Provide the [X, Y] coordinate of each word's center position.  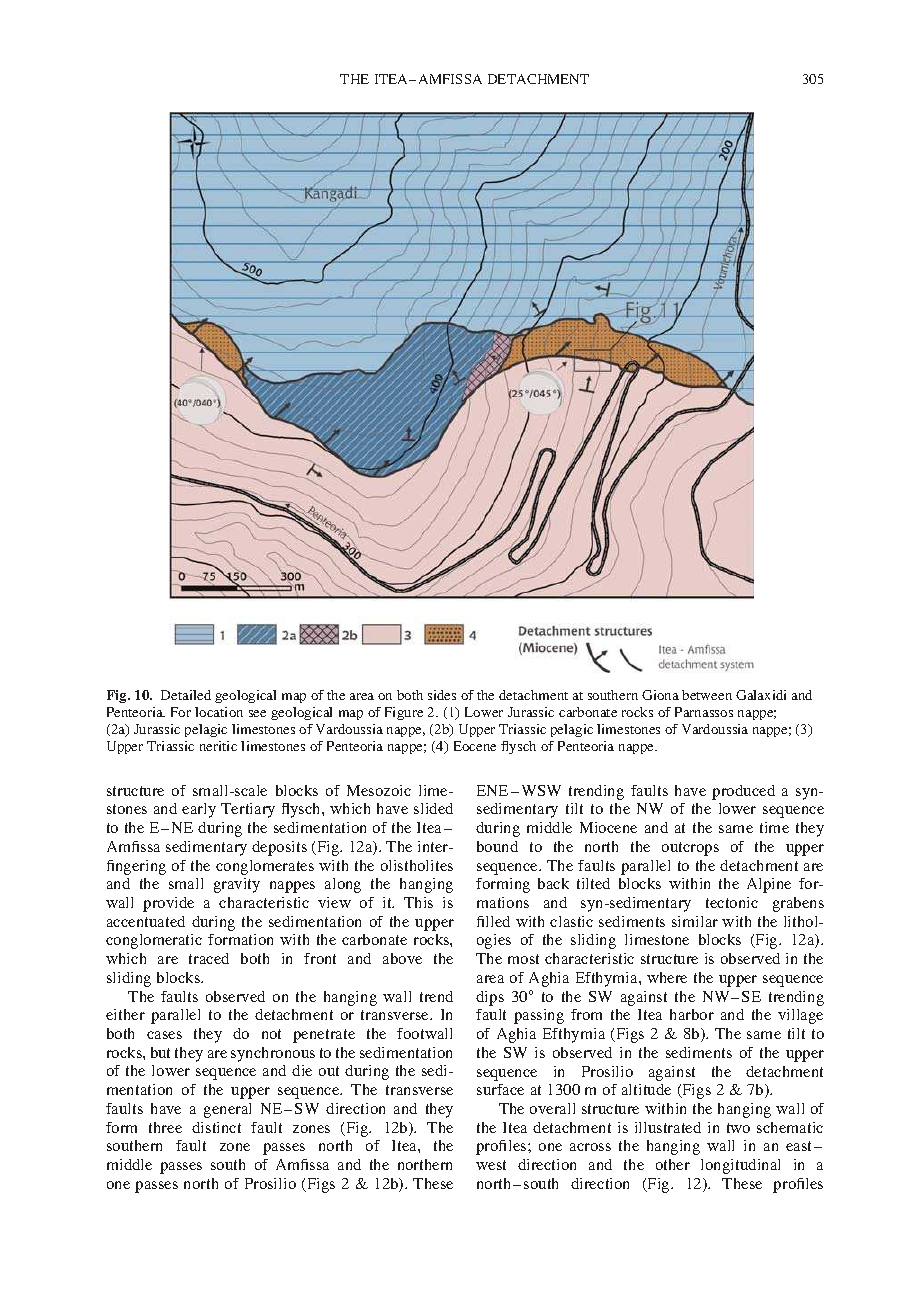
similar [695, 921]
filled [493, 921]
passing [539, 1016]
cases [164, 1035]
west [491, 1165]
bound [497, 846]
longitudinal [740, 1166]
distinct [216, 1127]
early [199, 810]
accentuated [146, 921]
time [774, 827]
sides [442, 695]
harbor [692, 1014]
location [219, 712]
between [707, 695]
